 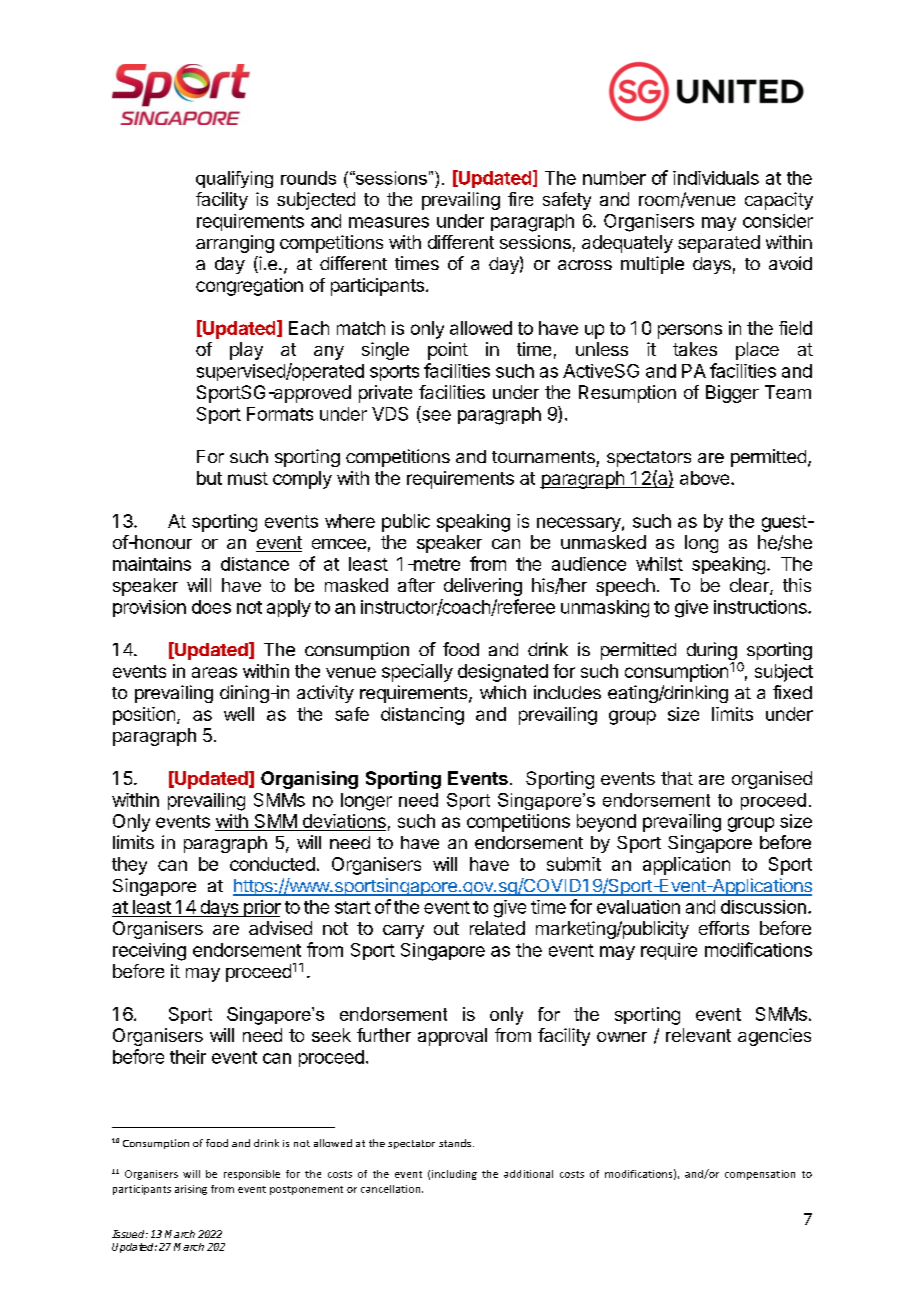 What do you see at coordinates (214, 672) in the screenshot?
I see `areas` at bounding box center [214, 672].
